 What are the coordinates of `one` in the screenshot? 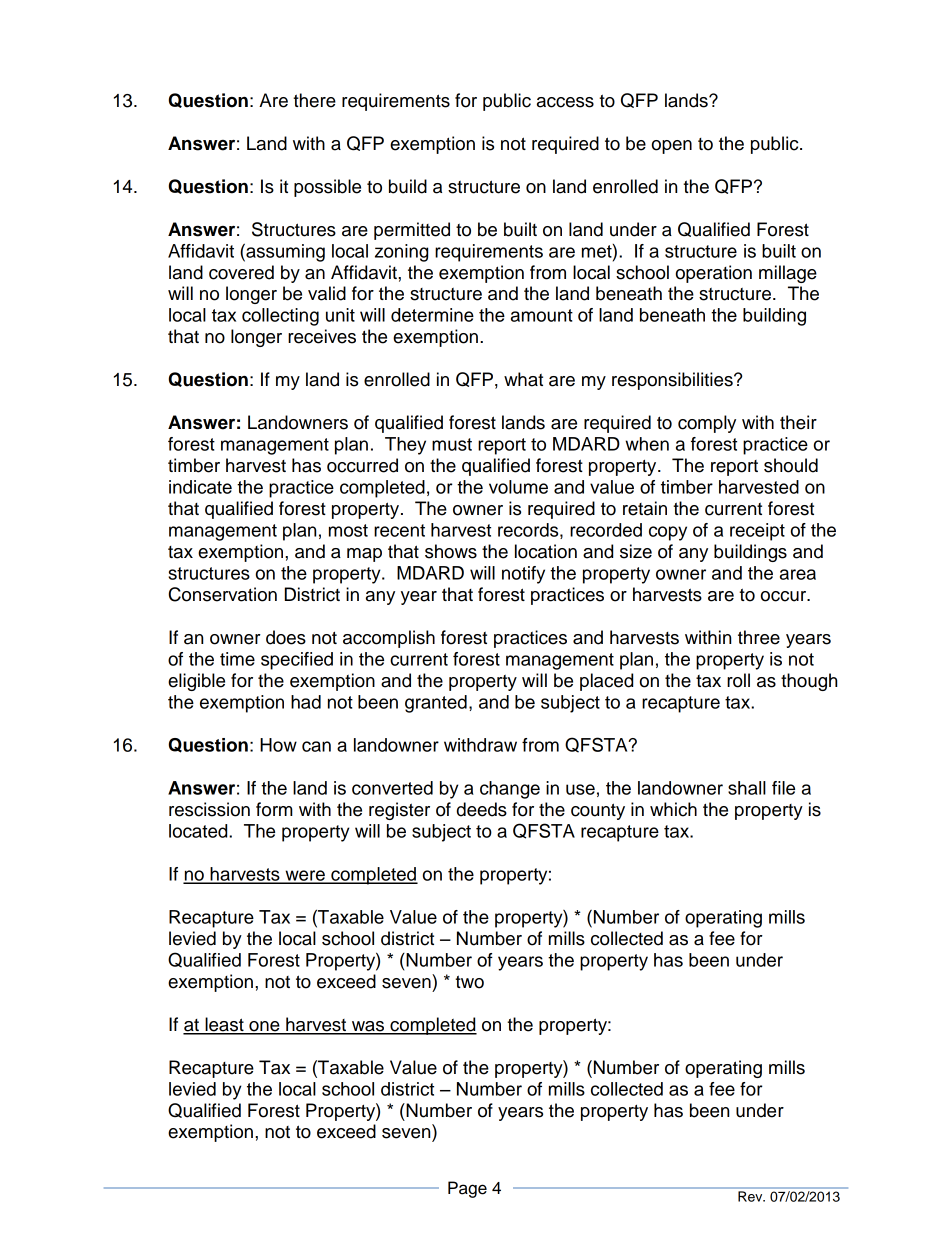 It's located at (264, 1027).
